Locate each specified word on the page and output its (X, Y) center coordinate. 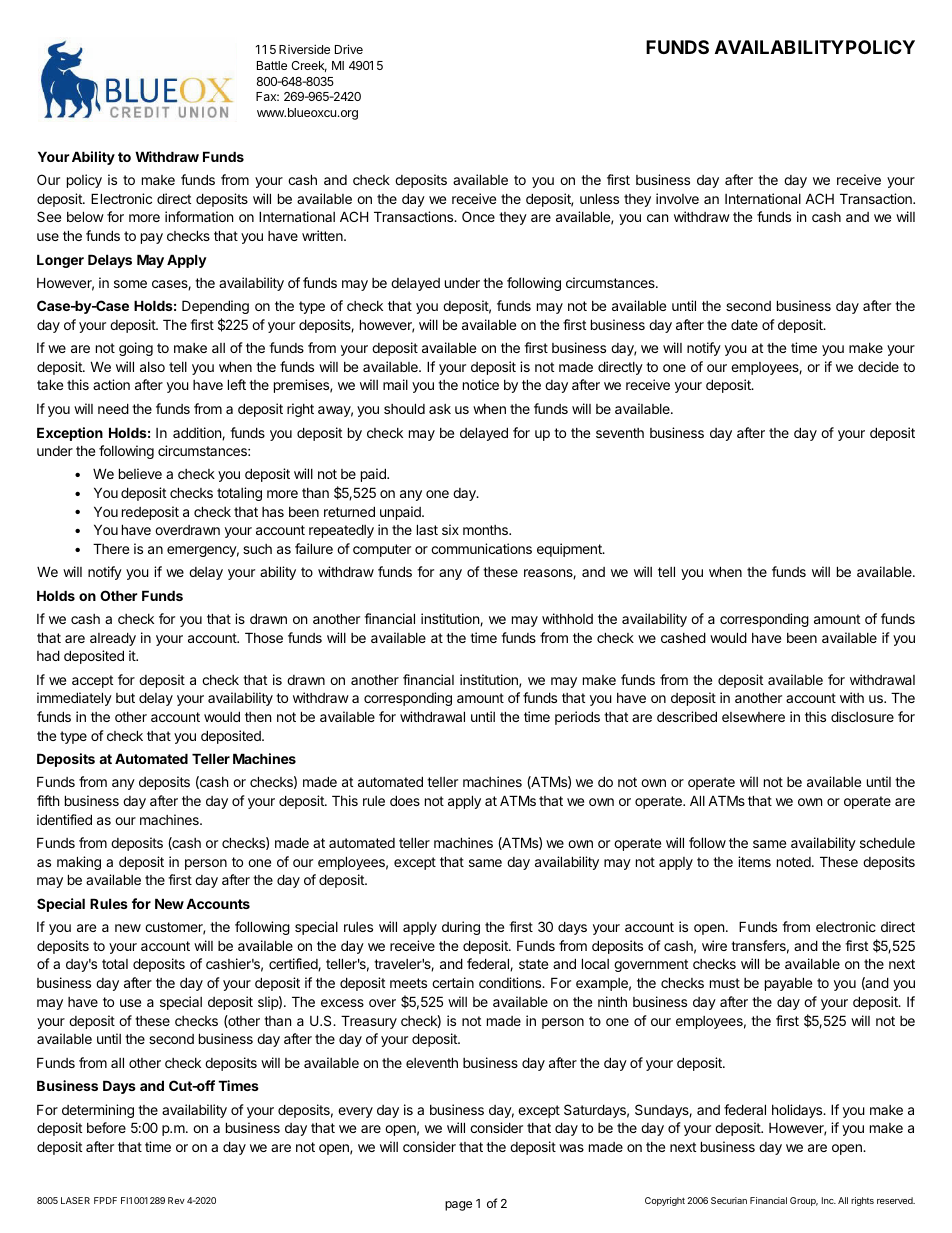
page (458, 1206)
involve (677, 198)
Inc (829, 1200)
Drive (349, 49)
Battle (272, 65)
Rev (176, 1200)
